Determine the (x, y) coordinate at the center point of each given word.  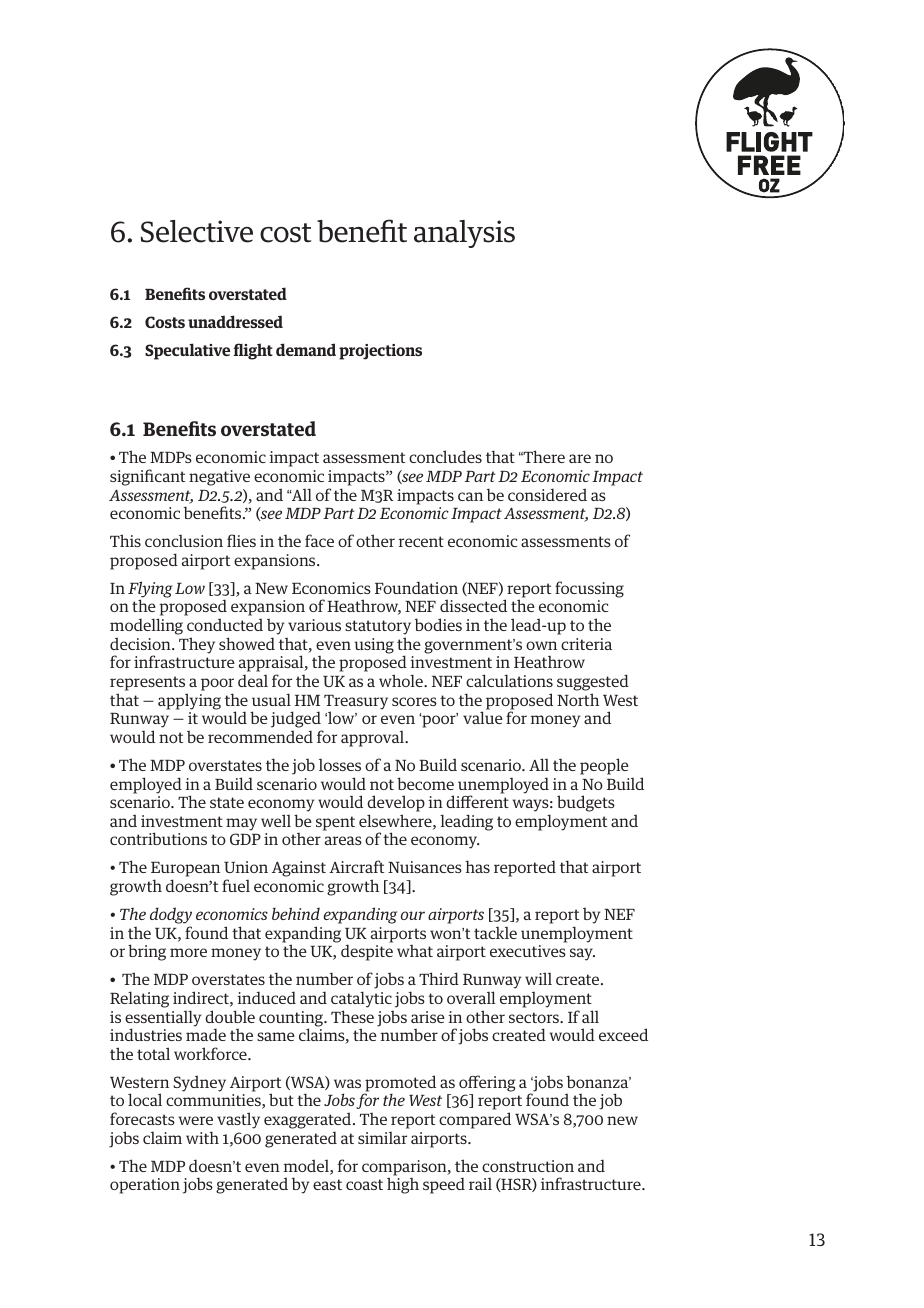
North (578, 699)
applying (189, 701)
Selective (197, 231)
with (202, 1137)
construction (528, 1166)
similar (382, 1138)
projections (380, 352)
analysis (464, 234)
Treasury (356, 703)
